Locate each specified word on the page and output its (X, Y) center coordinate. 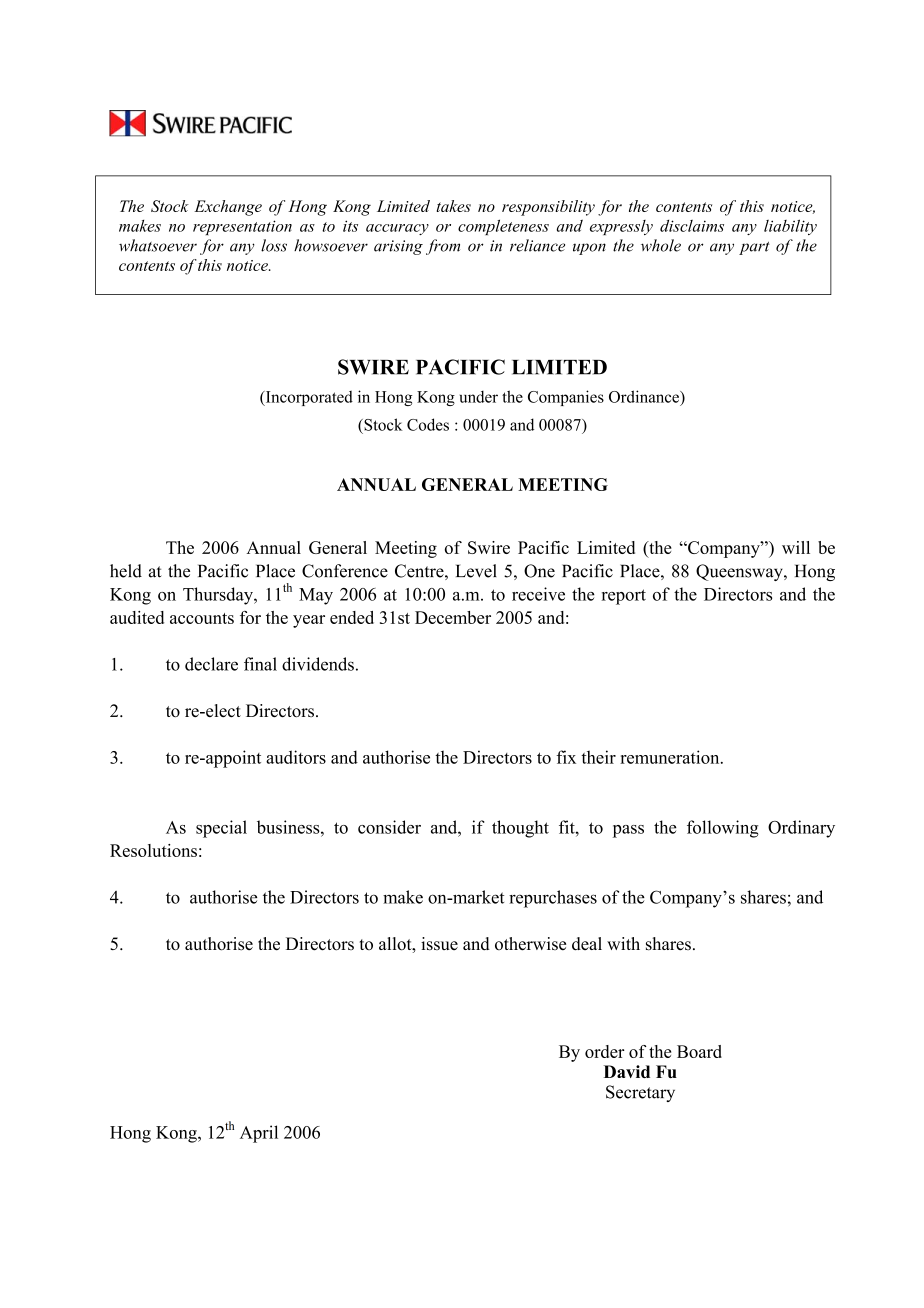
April (259, 1134)
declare (211, 664)
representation (242, 227)
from (443, 247)
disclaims (692, 226)
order (605, 1051)
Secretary (640, 1093)
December (453, 617)
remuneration (671, 757)
